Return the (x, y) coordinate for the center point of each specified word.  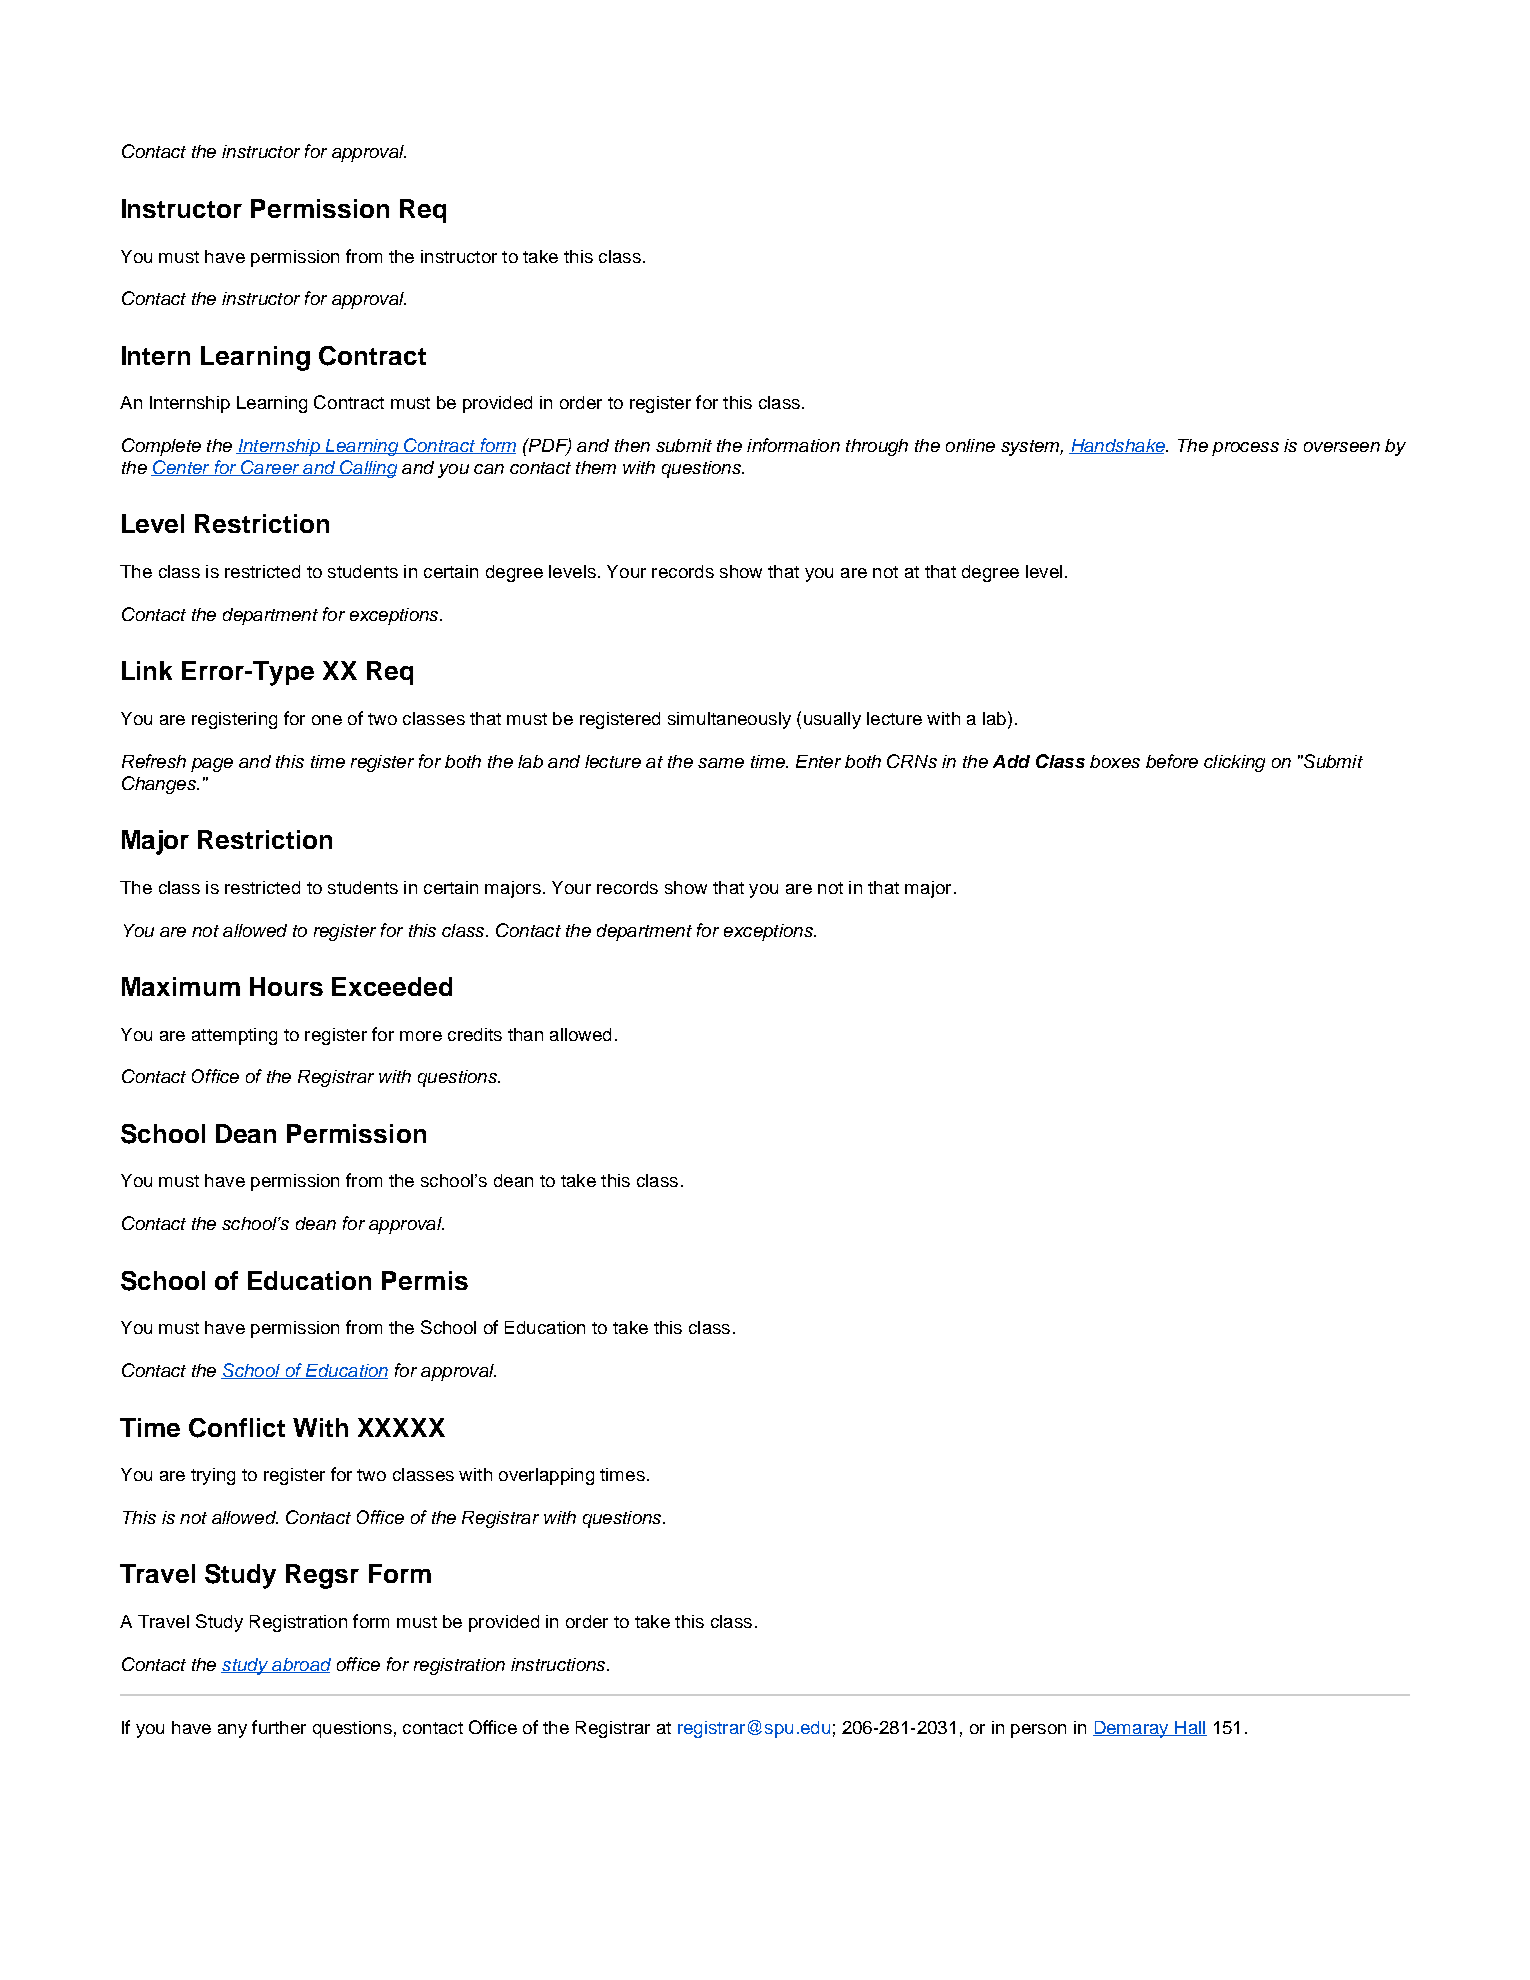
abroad (300, 1665)
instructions (559, 1664)
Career (270, 468)
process (1245, 449)
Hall (1190, 1728)
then (632, 445)
